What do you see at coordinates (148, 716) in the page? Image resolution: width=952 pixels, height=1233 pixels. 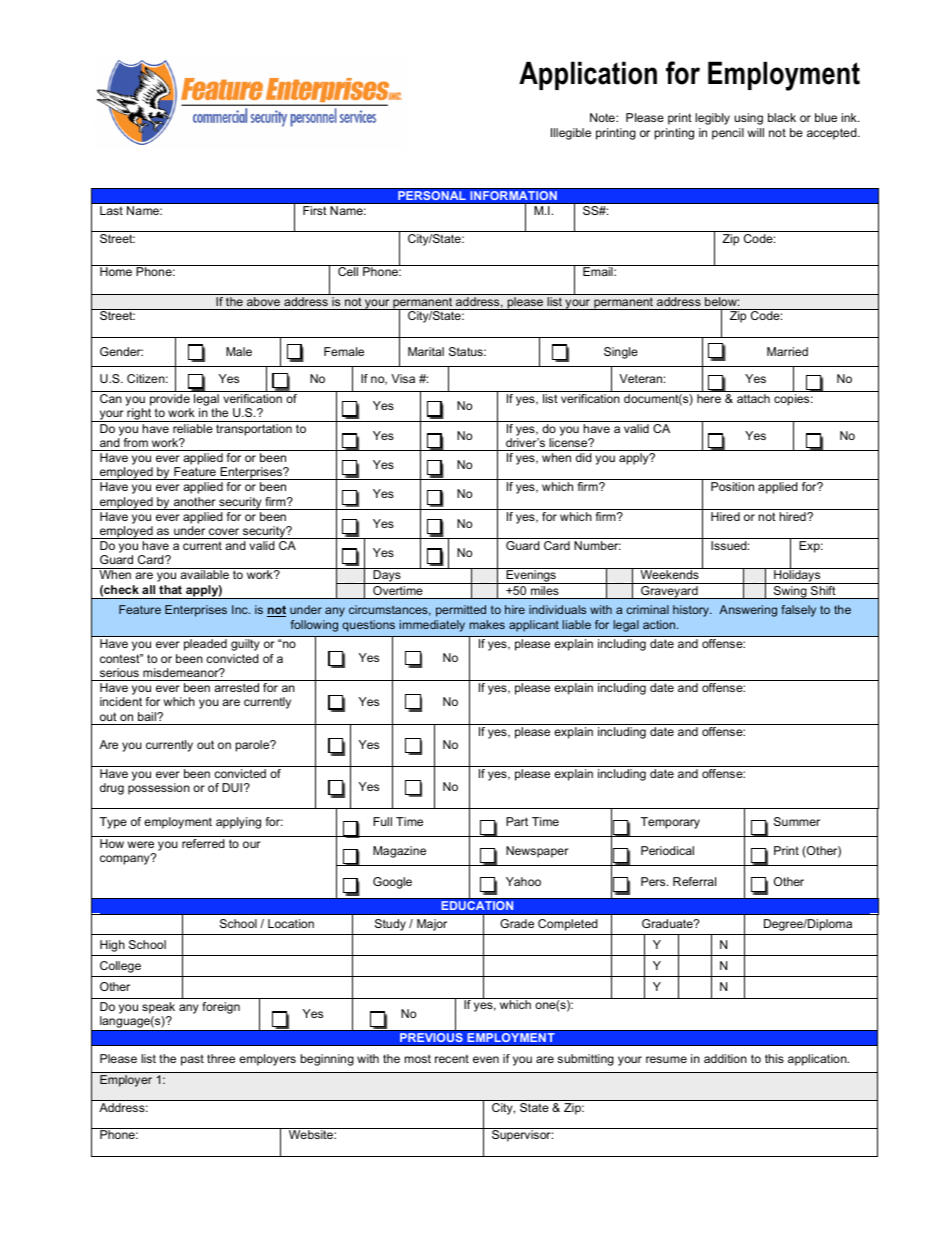 I see `bail` at bounding box center [148, 716].
